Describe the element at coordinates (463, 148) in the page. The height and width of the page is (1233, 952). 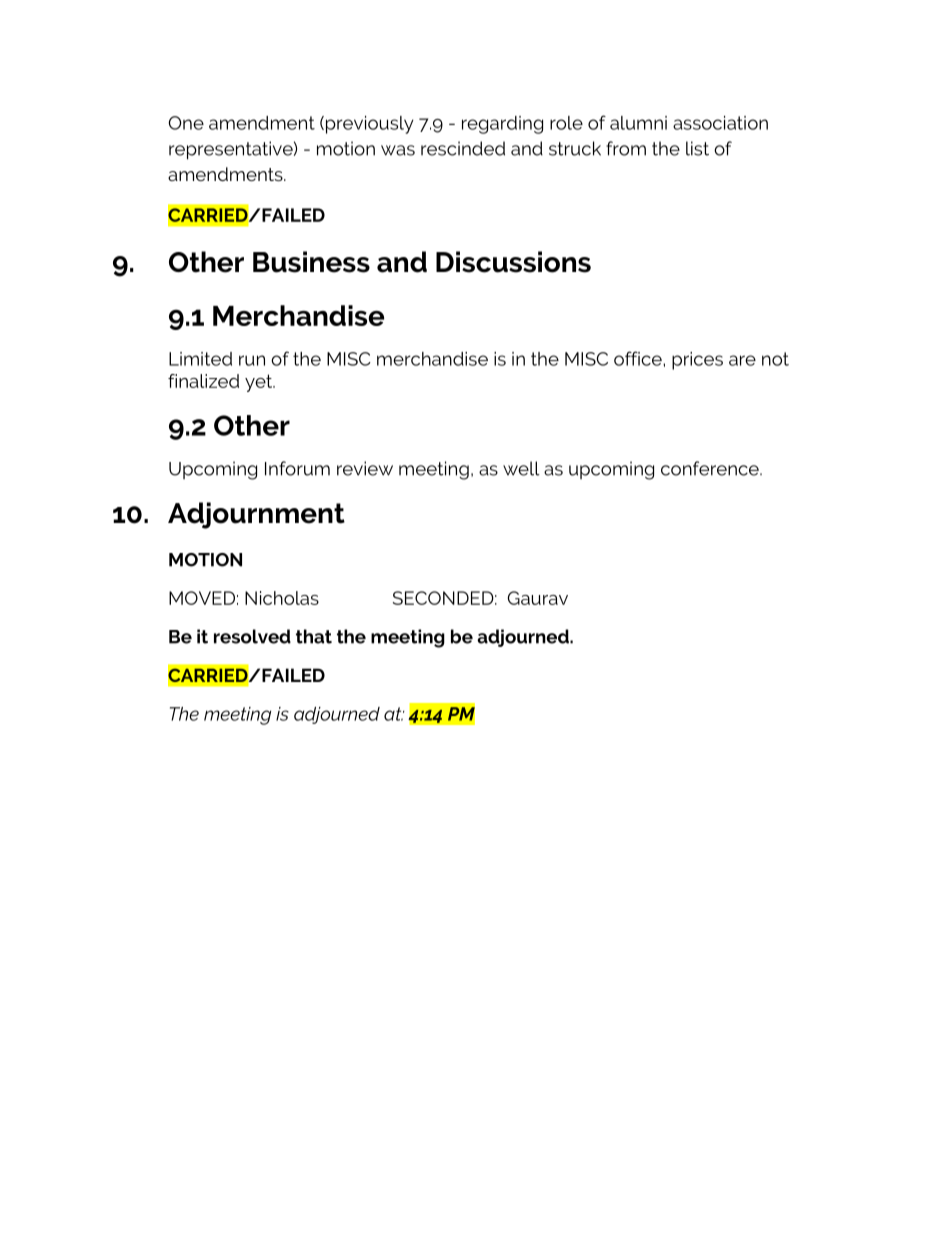
I see `rescinded` at that location.
